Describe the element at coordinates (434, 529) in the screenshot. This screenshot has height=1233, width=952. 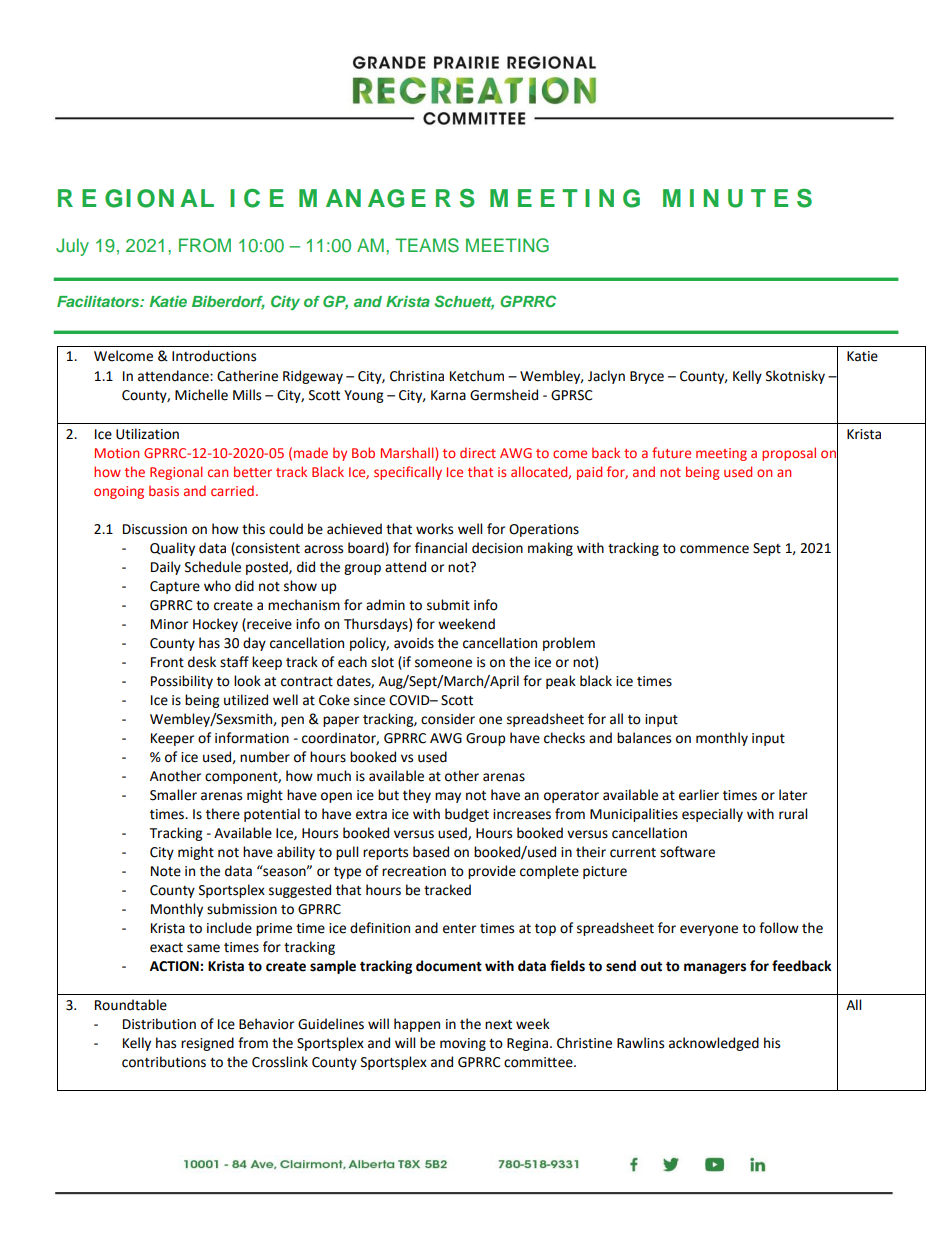
I see `works` at that location.
